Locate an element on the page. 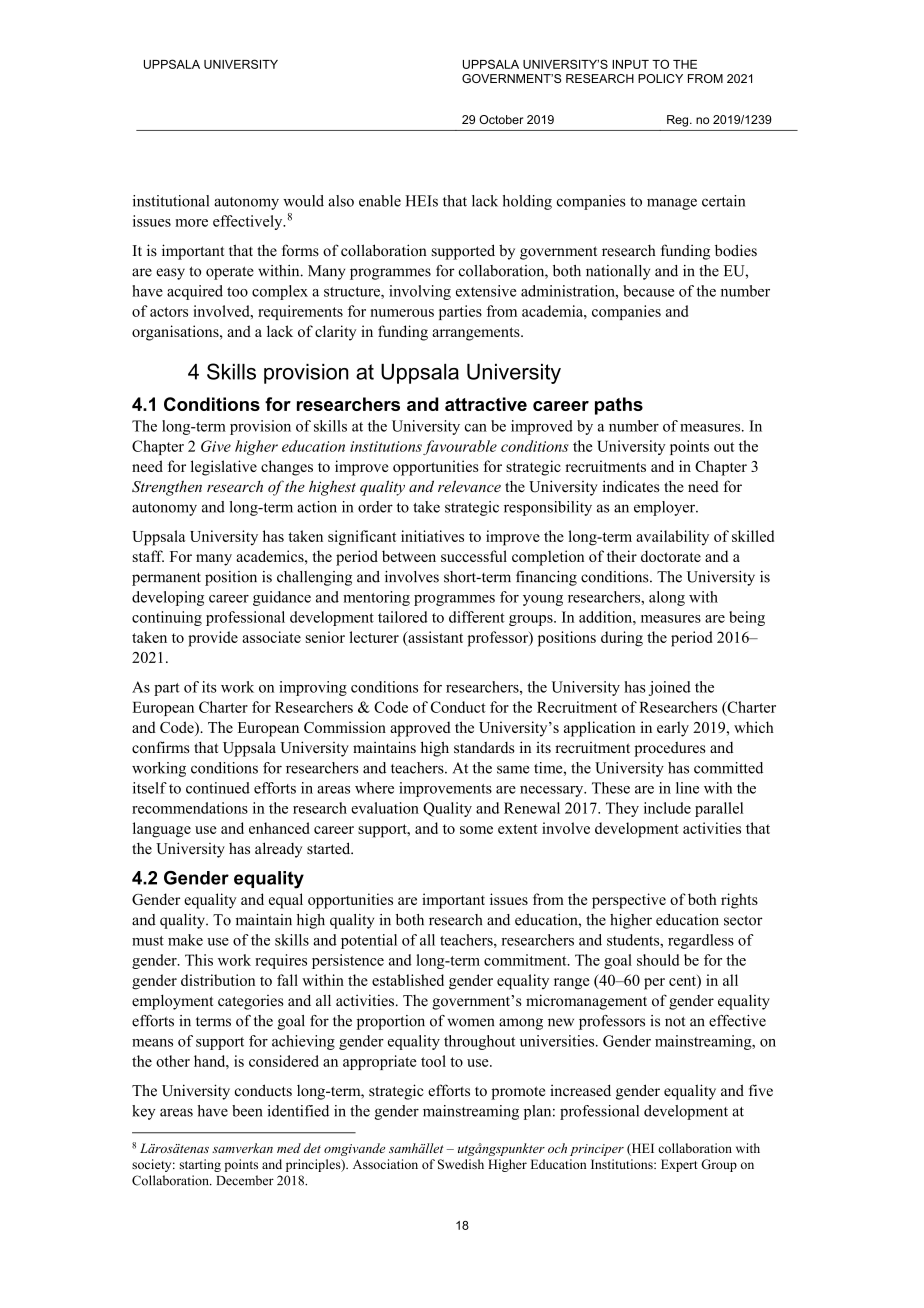  institutional is located at coordinates (171, 201).
